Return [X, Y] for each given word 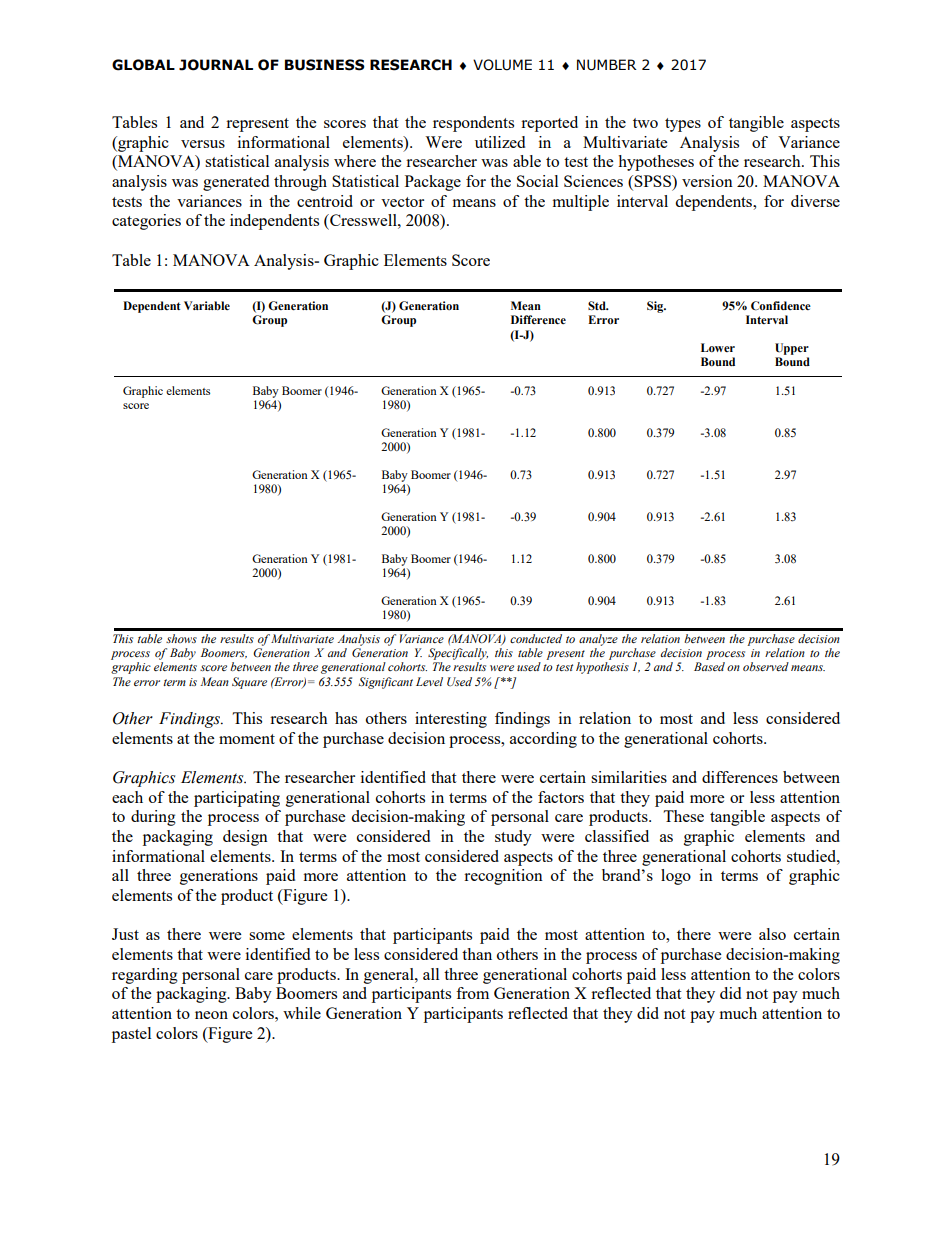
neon [211, 1015]
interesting [451, 720]
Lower [718, 347]
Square [249, 683]
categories [146, 222]
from [472, 993]
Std [598, 305]
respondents [473, 124]
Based [709, 666]
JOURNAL [216, 65]
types [683, 125]
